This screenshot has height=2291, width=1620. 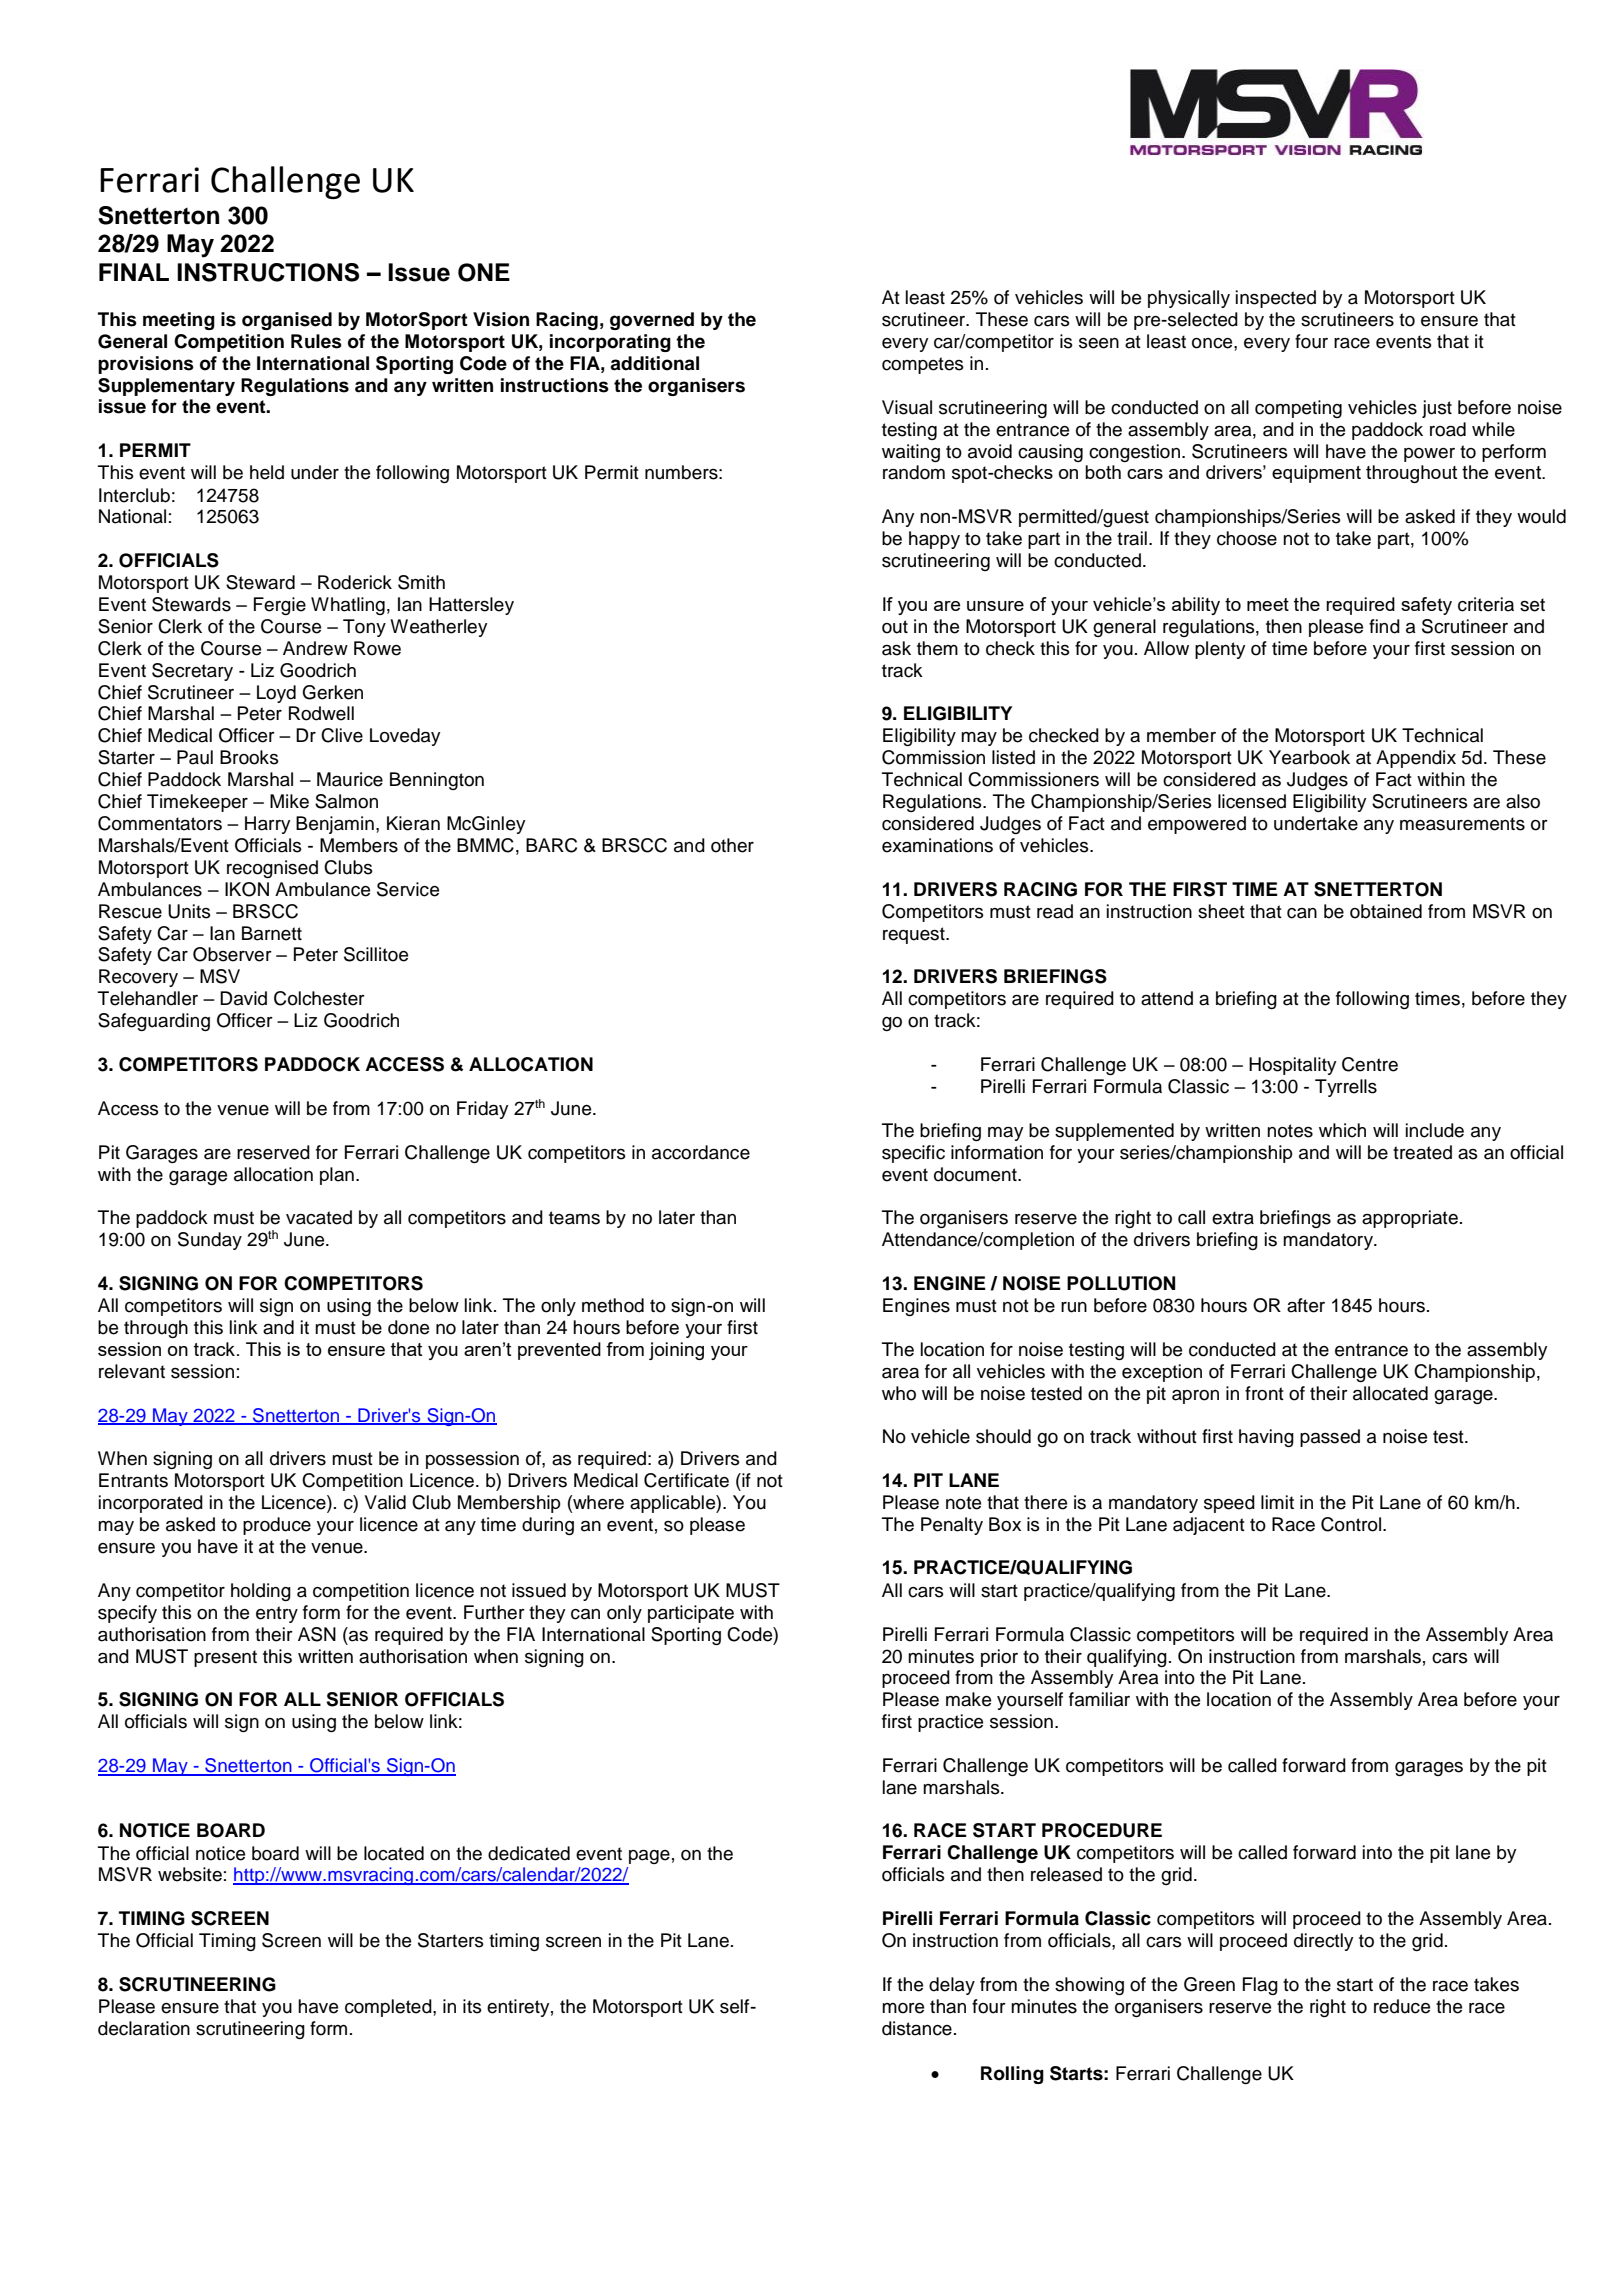 I want to click on recognised, so click(x=272, y=869).
